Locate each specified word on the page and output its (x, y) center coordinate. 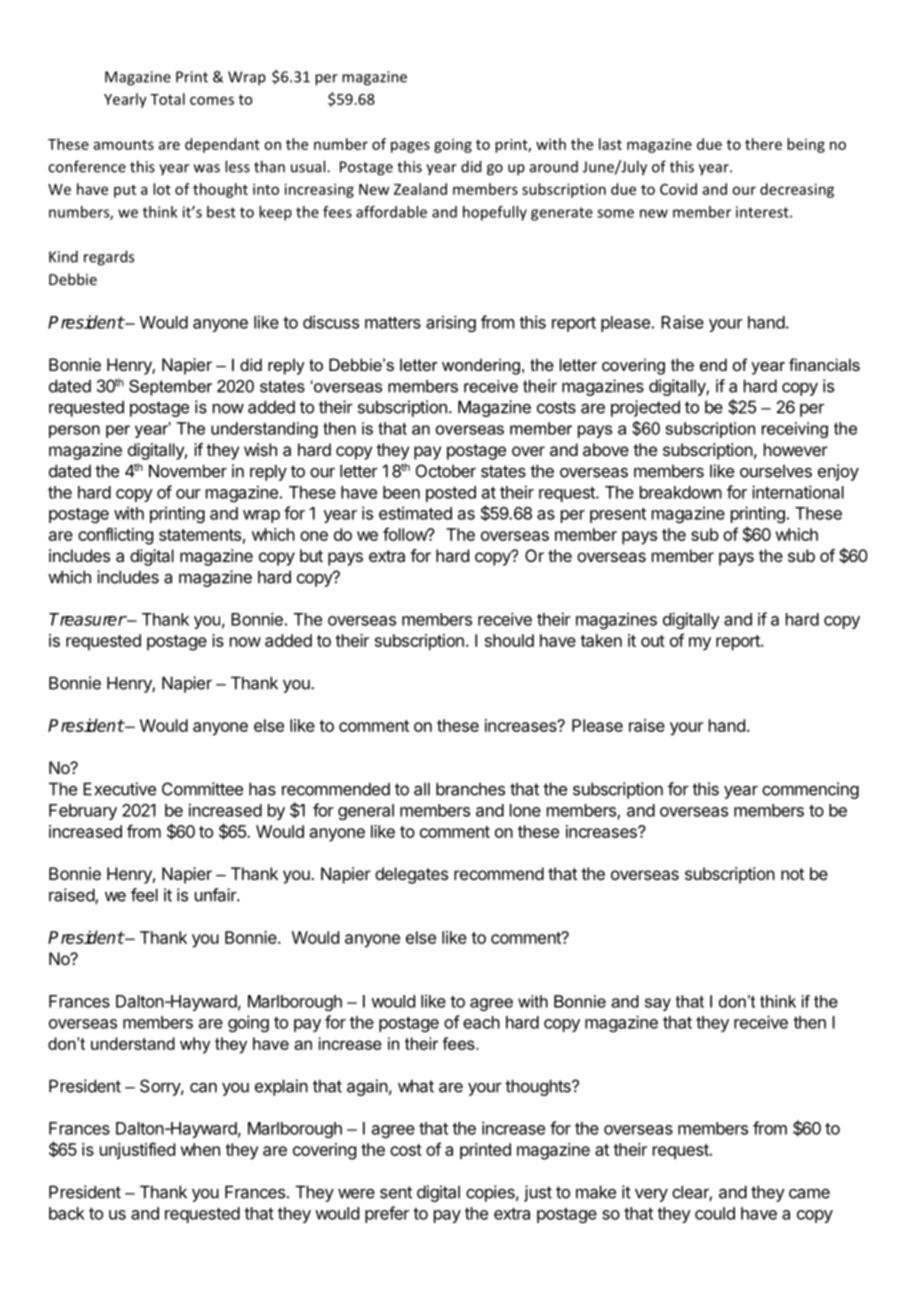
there (763, 144)
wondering (481, 366)
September (170, 387)
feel (144, 895)
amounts (124, 145)
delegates (411, 875)
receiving (795, 430)
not (792, 874)
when (200, 1149)
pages (410, 147)
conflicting (115, 536)
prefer (387, 1214)
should (509, 640)
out (653, 641)
